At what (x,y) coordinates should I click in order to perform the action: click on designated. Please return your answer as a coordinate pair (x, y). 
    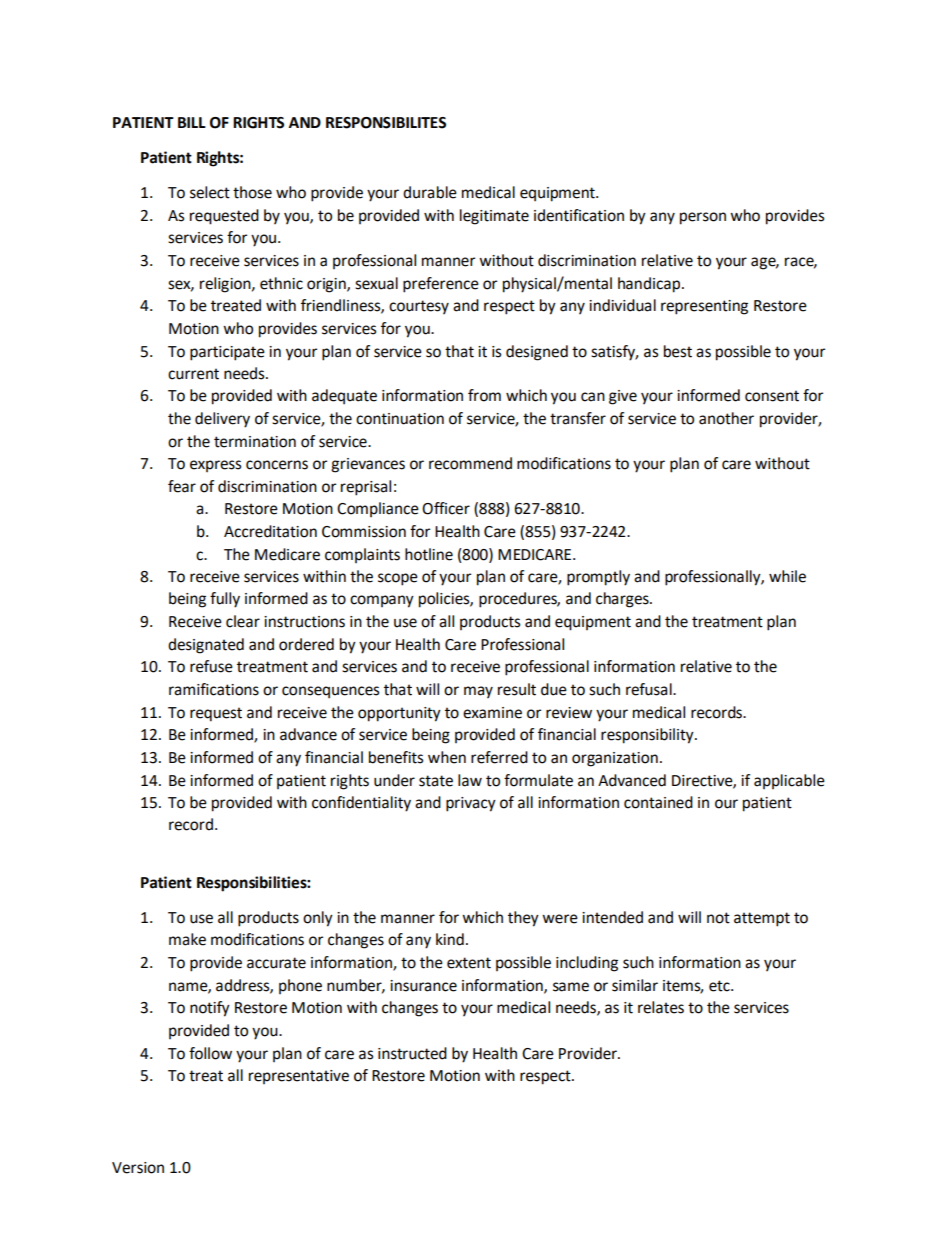
    Looking at the image, I should click on (206, 646).
